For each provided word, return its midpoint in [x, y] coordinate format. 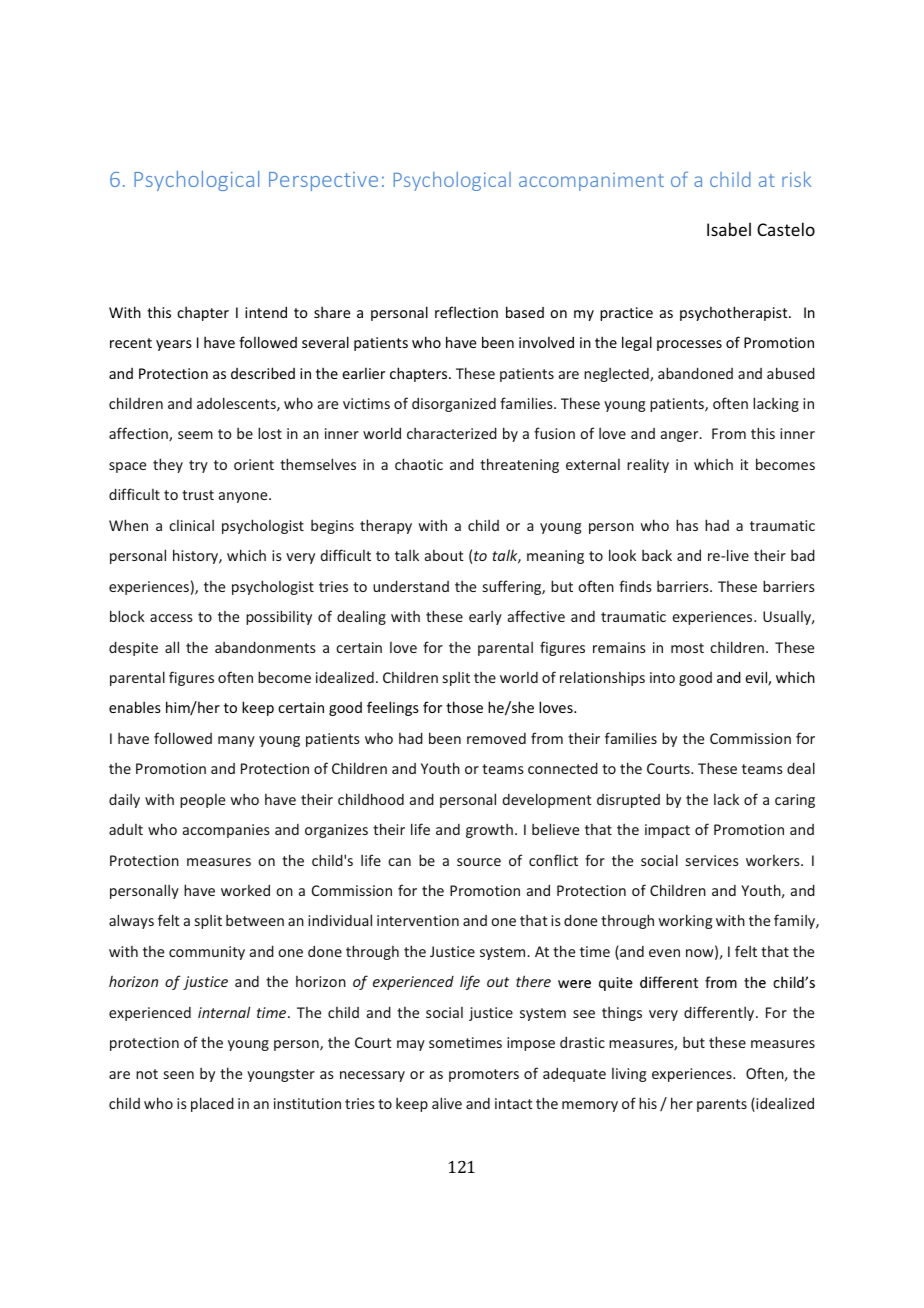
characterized [452, 433]
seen [179, 1075]
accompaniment [591, 182]
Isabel [729, 229]
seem [195, 435]
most [687, 648]
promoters [484, 1075]
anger [681, 436]
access [171, 618]
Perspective [323, 181]
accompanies [226, 831]
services [712, 860]
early [485, 618]
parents [722, 1105]
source [479, 862]
